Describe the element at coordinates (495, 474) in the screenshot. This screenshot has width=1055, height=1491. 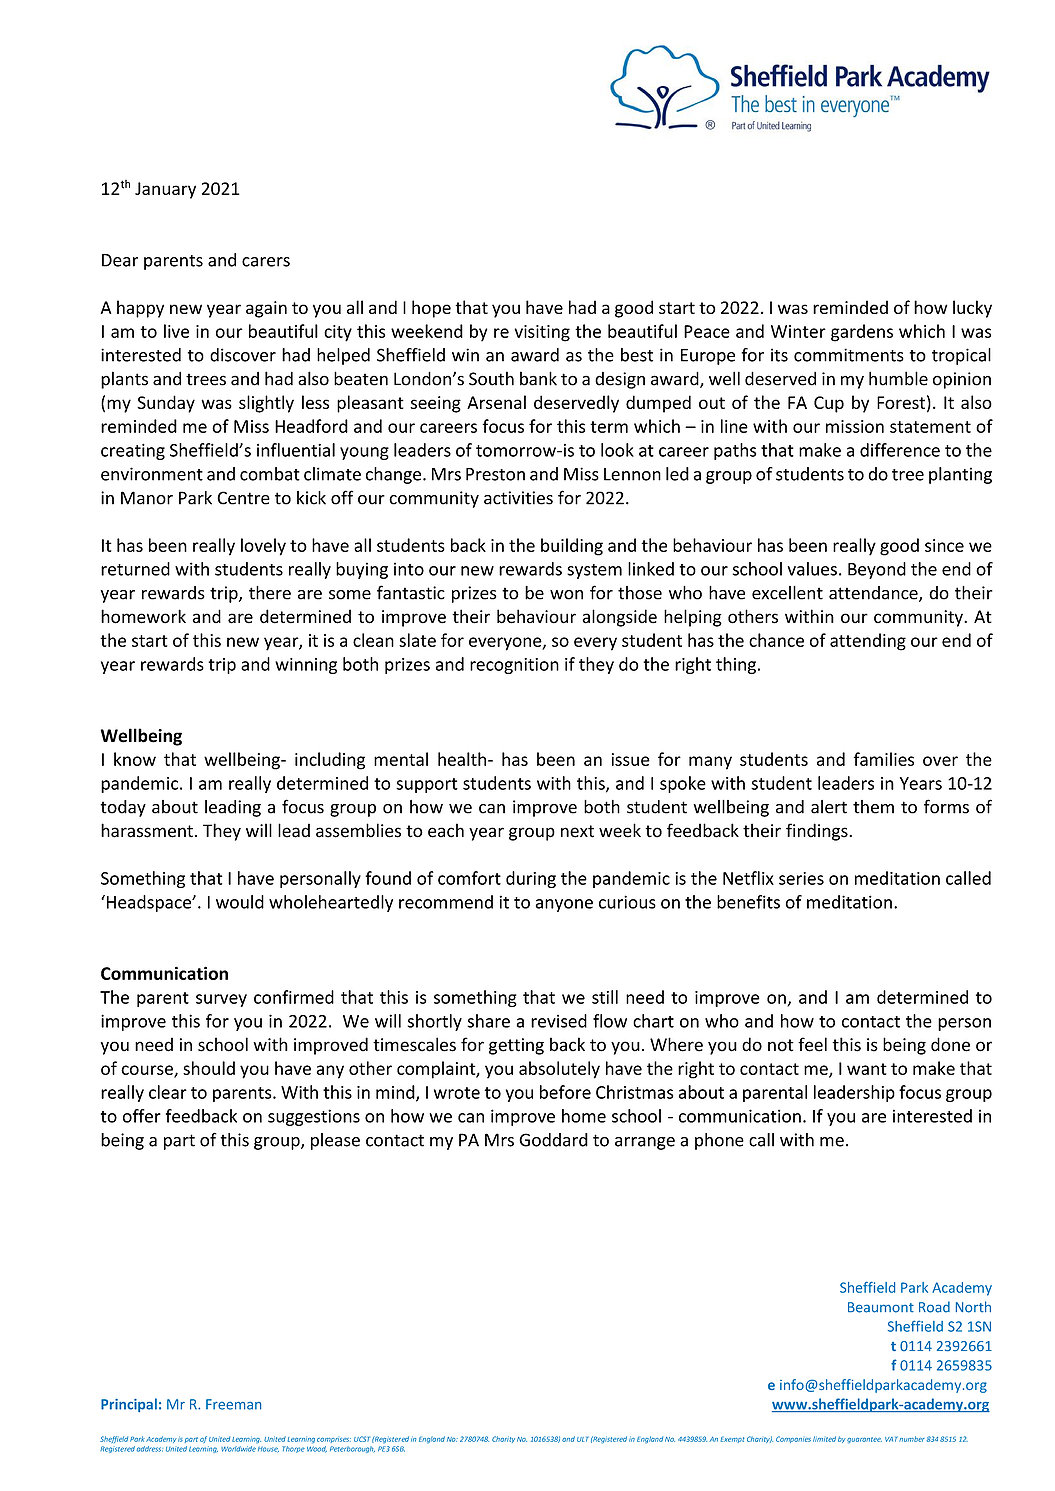
I see `Preston` at that location.
